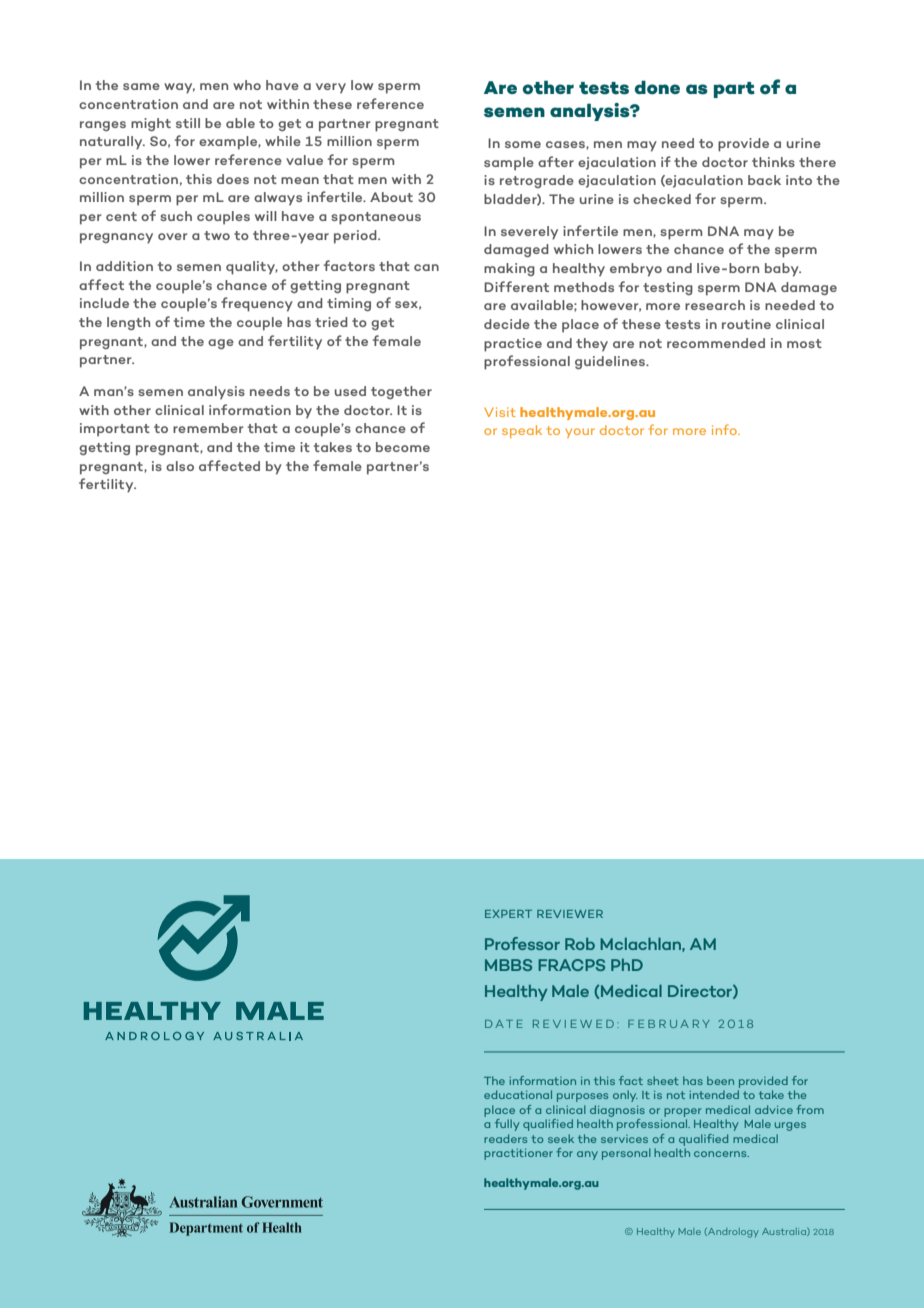  What do you see at coordinates (180, 466) in the image?
I see `also` at bounding box center [180, 466].
